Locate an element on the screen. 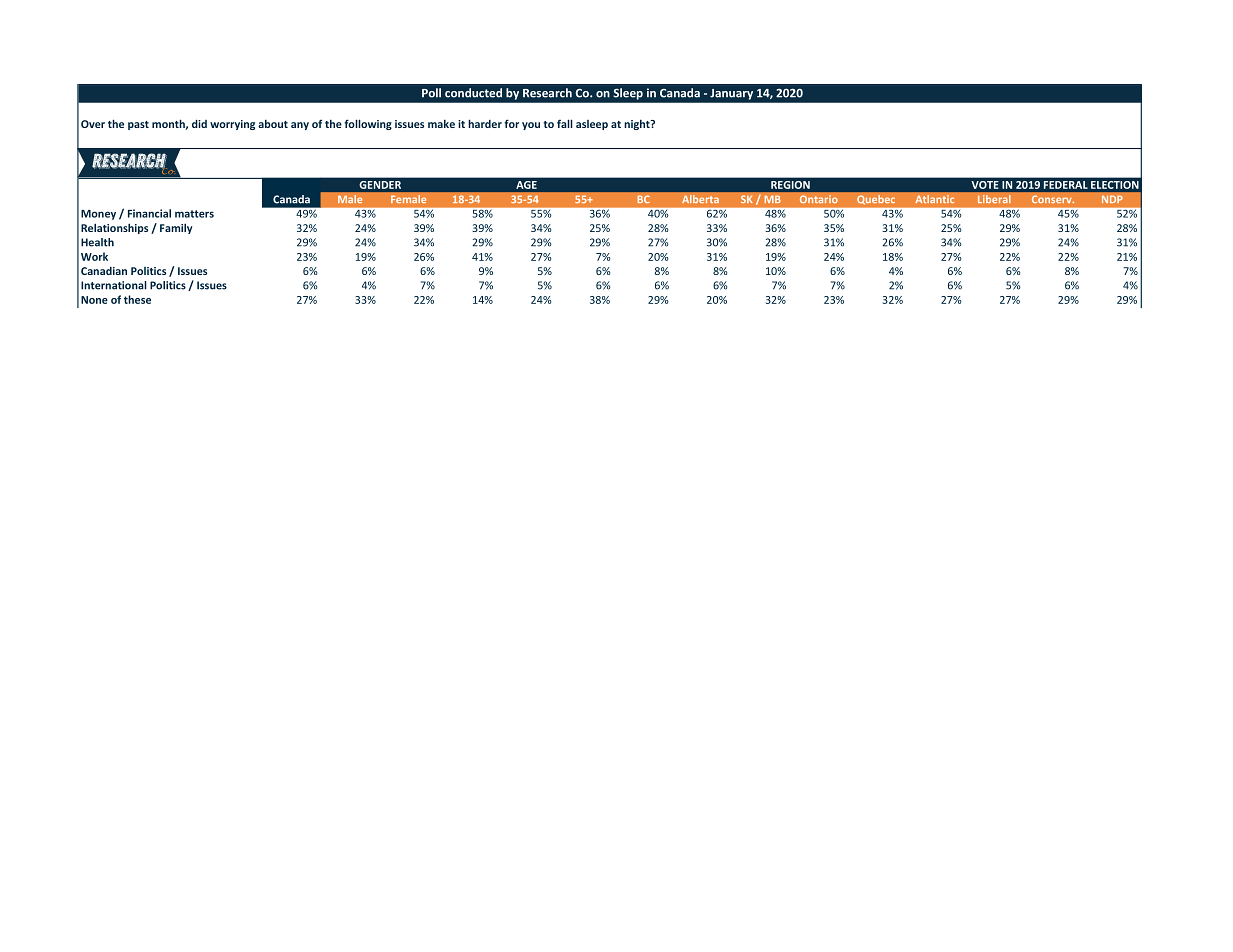  Poll is located at coordinates (431, 93).
